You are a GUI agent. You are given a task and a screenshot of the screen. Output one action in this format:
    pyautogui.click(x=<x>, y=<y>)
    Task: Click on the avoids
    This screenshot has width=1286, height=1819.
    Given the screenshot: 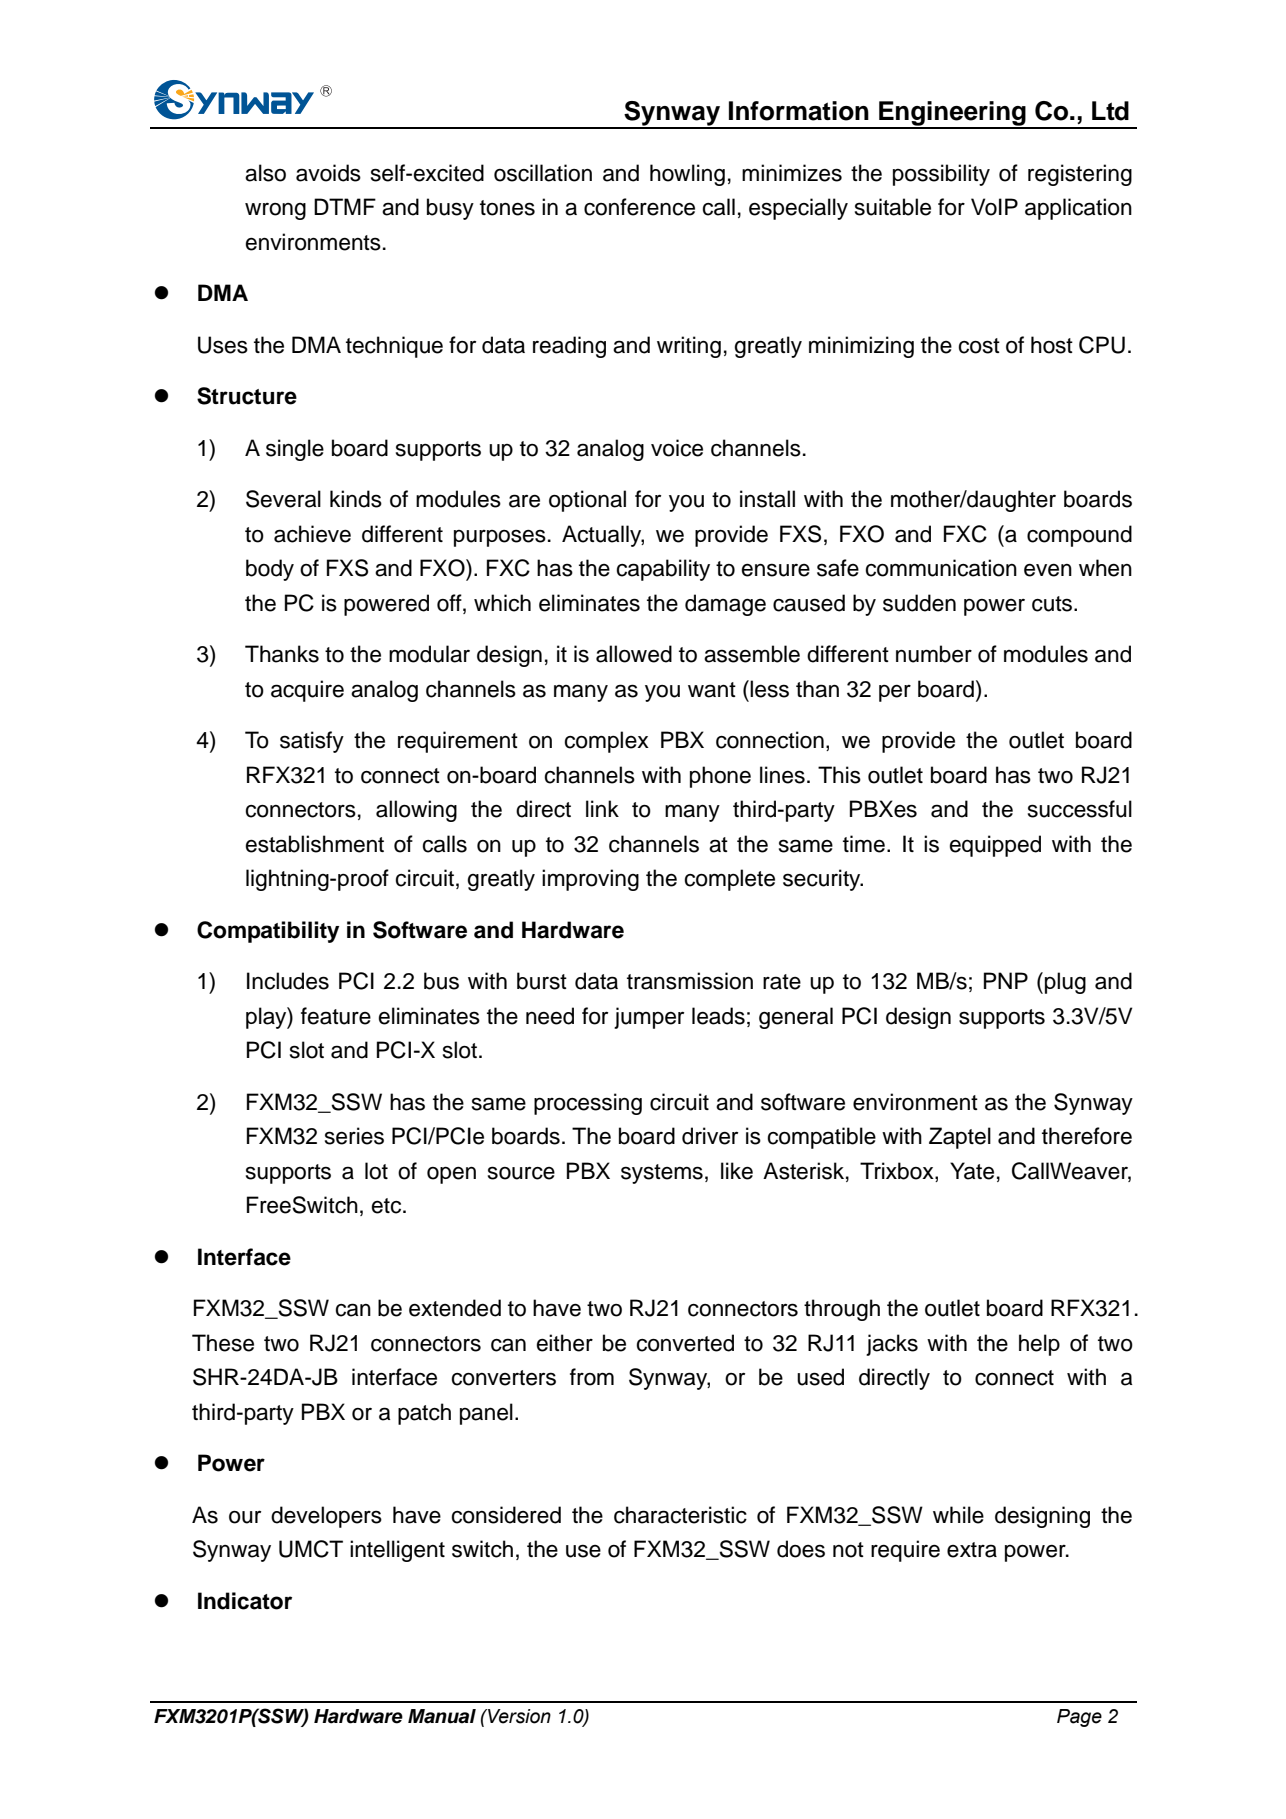 What is the action you would take?
    pyautogui.click(x=328, y=173)
